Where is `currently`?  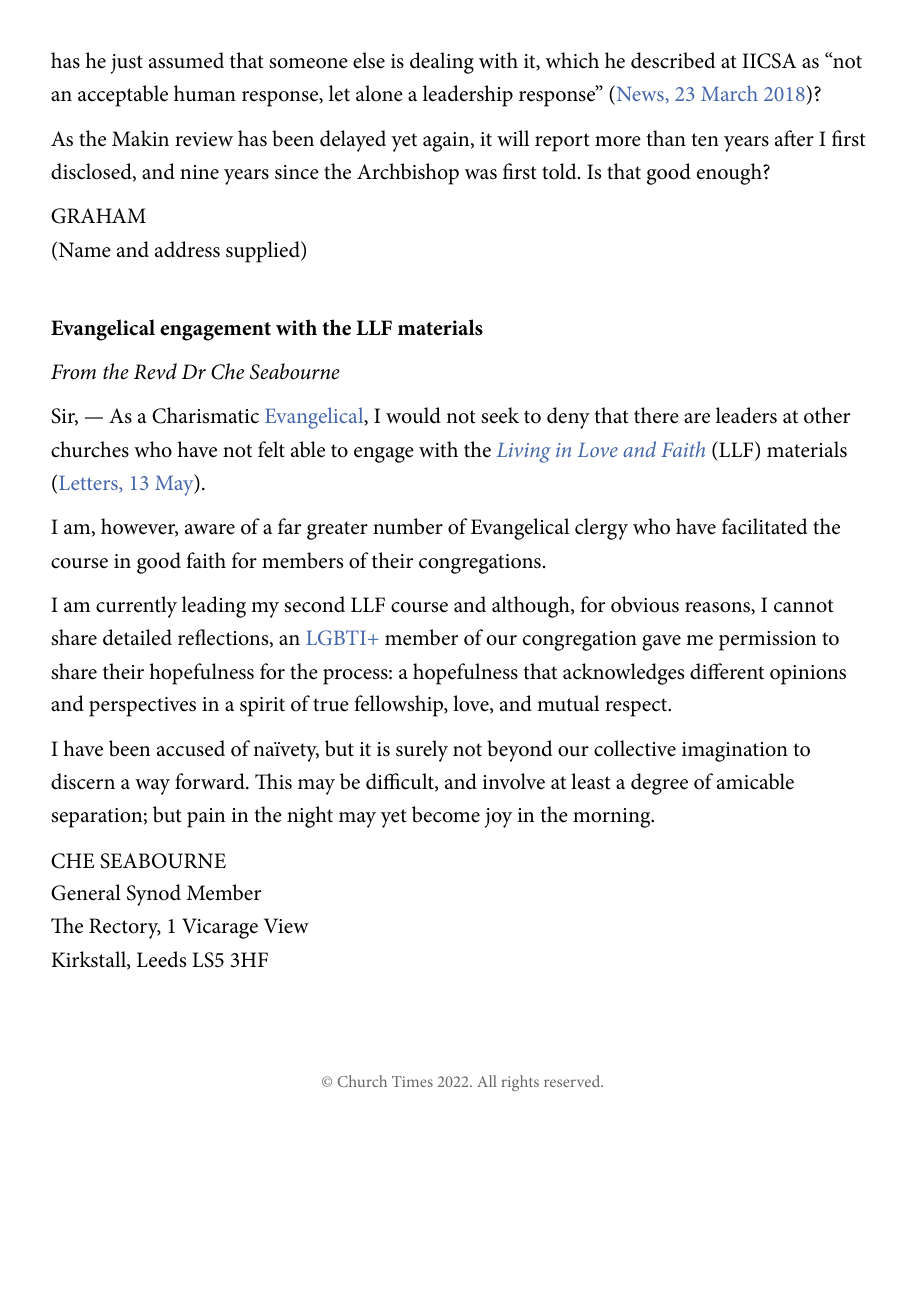
currently is located at coordinates (136, 607).
